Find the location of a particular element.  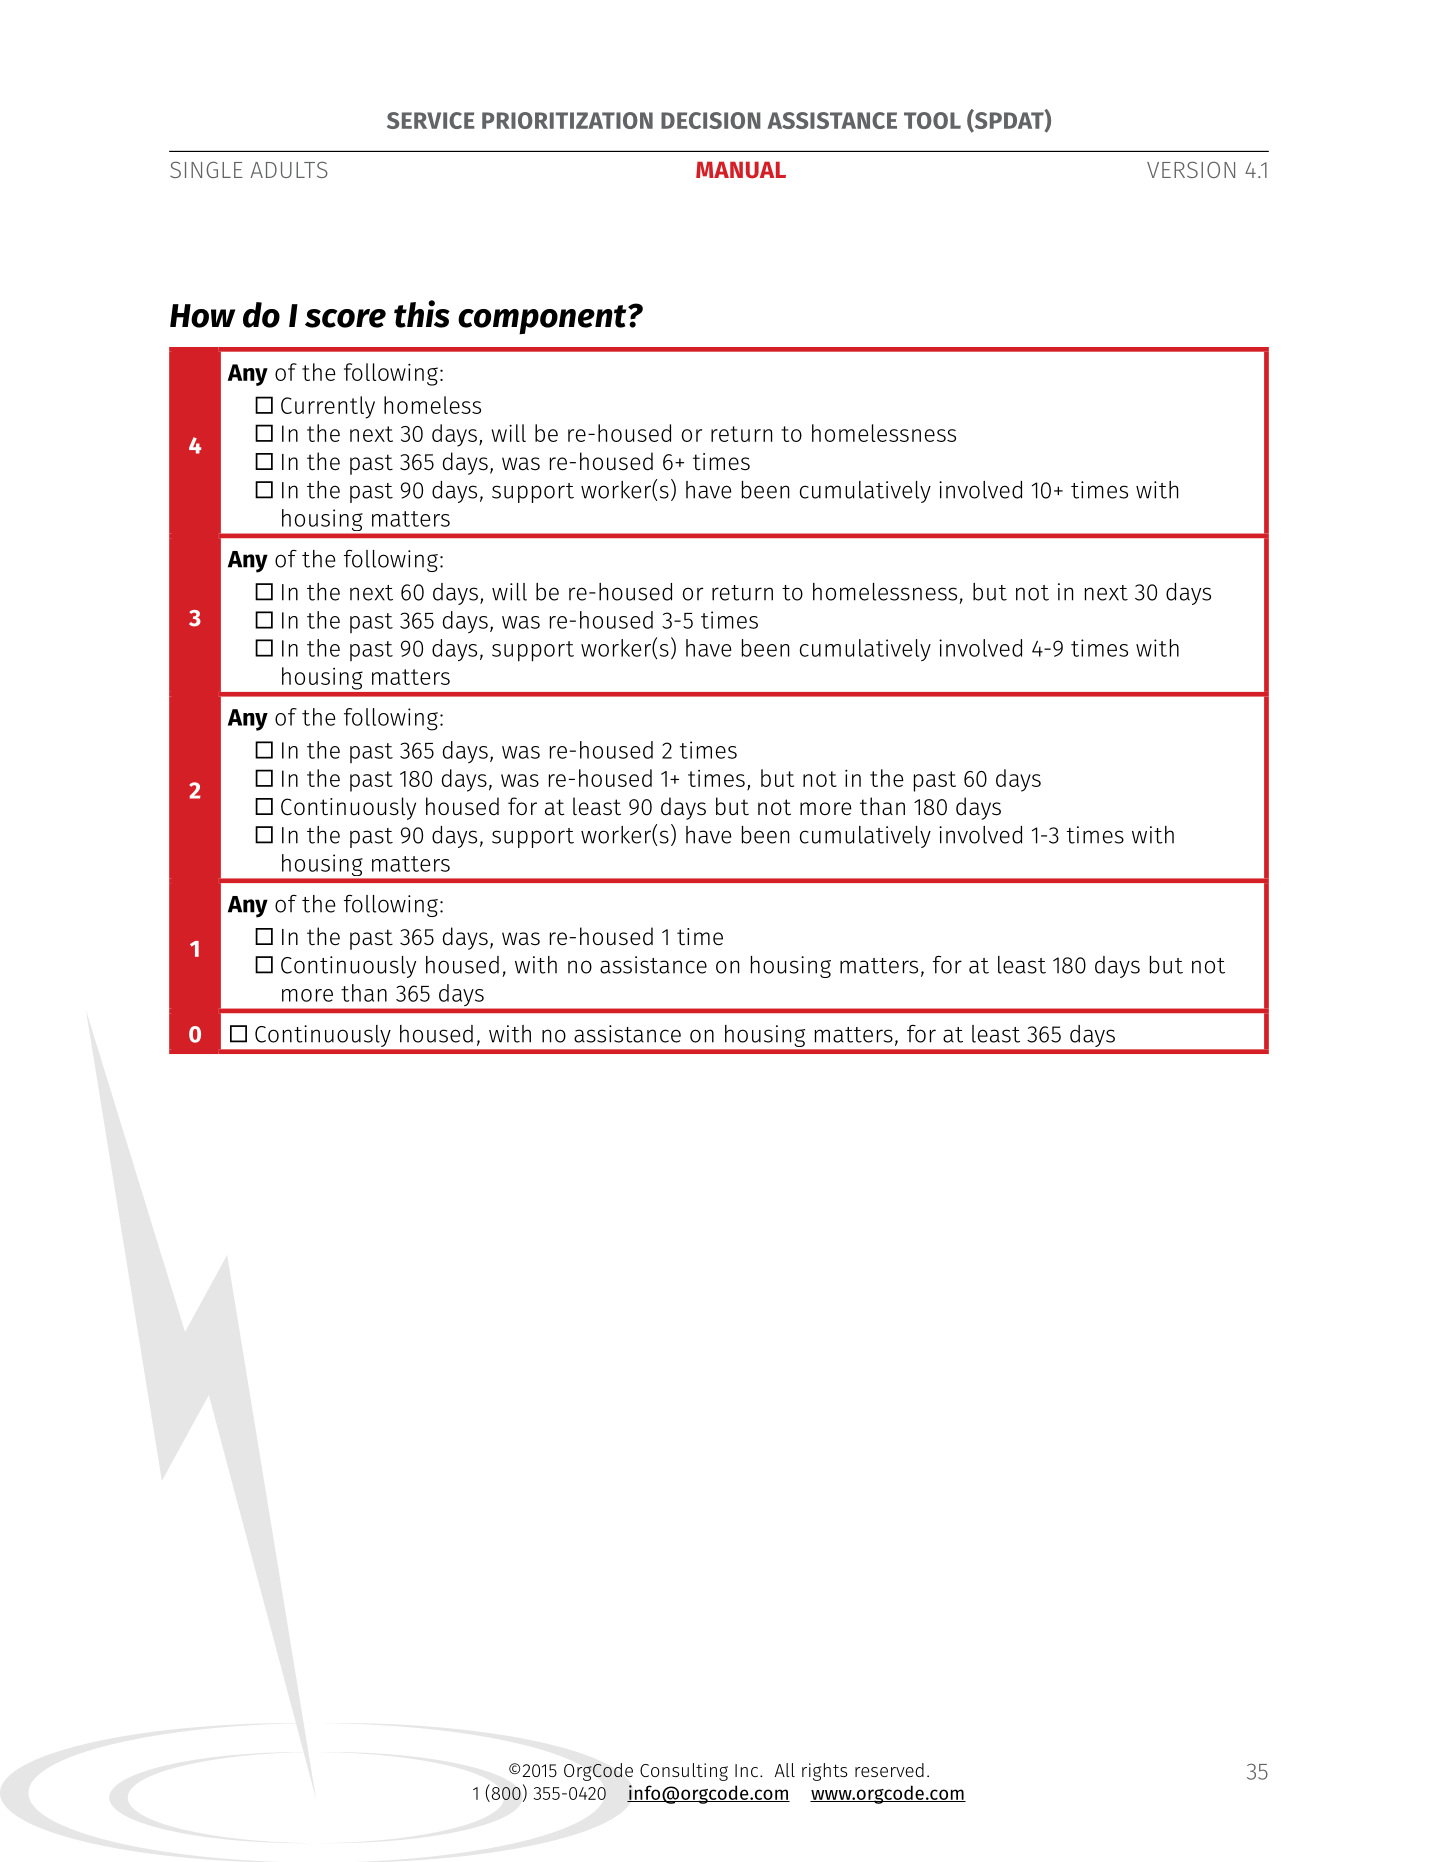

TOOL is located at coordinates (932, 120).
